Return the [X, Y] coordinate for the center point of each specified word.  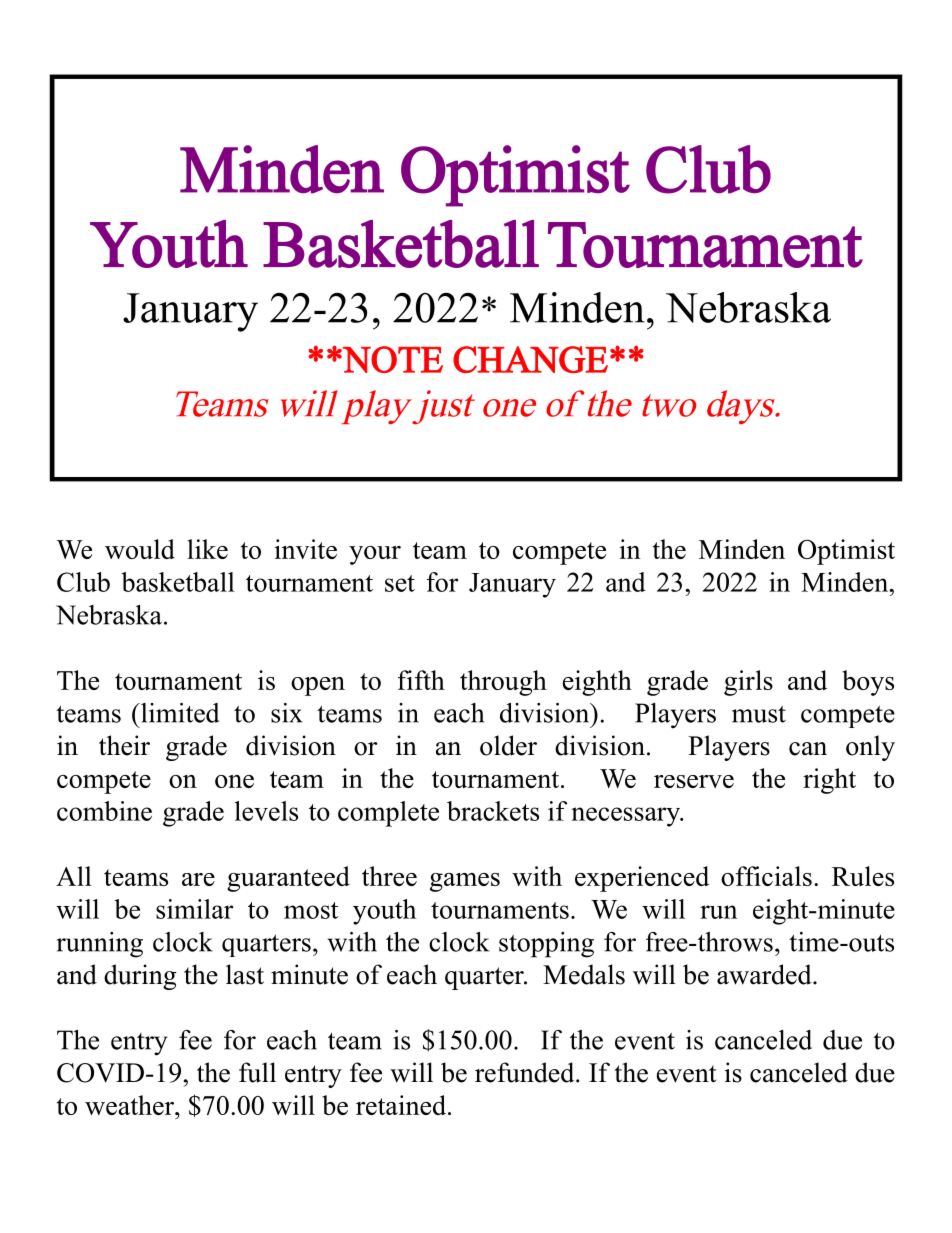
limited [179, 713]
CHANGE [530, 359]
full [257, 1072]
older [508, 745]
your [375, 555]
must [759, 714]
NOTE [392, 359]
